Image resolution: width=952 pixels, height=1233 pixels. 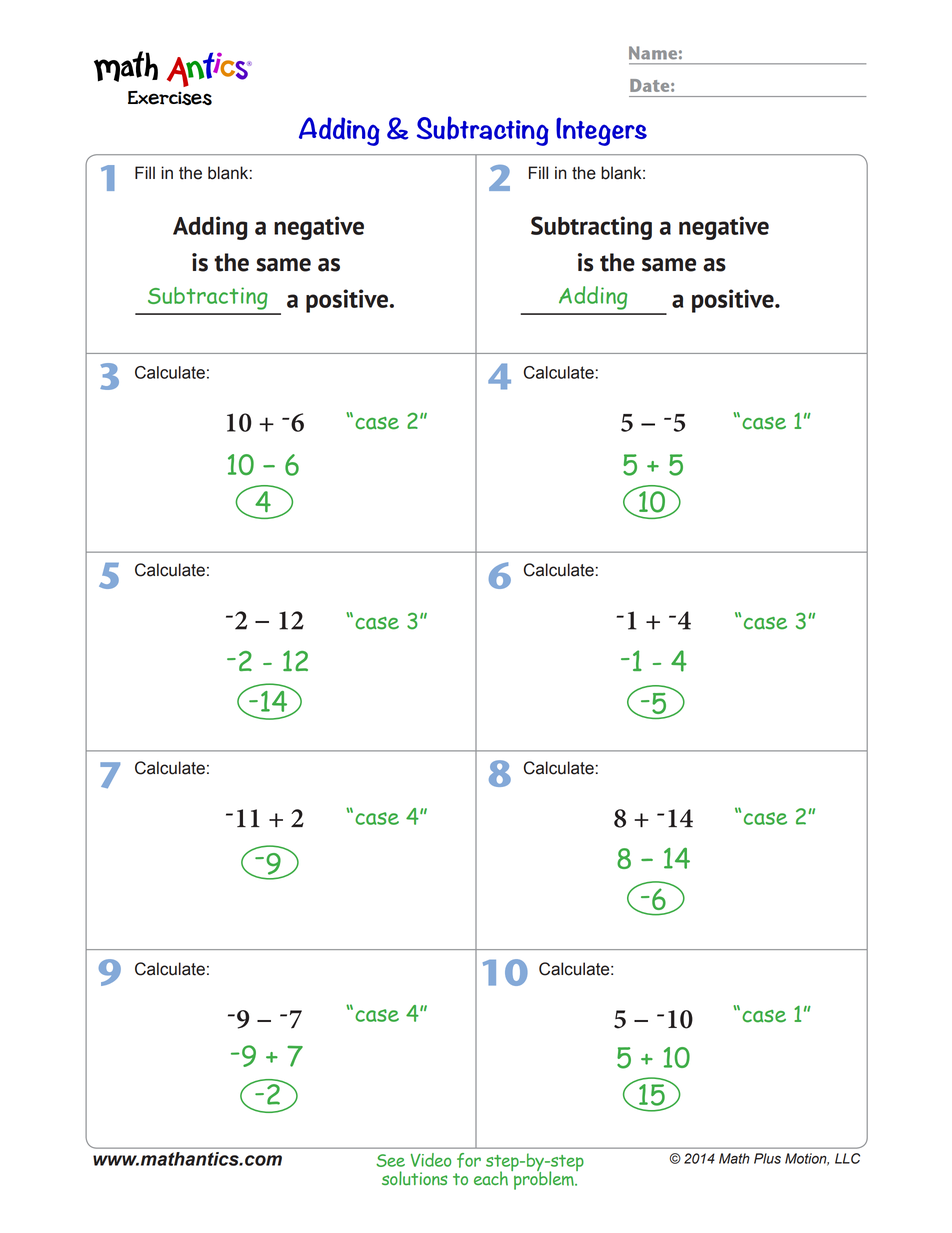 What do you see at coordinates (544, 1179) in the document?
I see `problem` at bounding box center [544, 1179].
